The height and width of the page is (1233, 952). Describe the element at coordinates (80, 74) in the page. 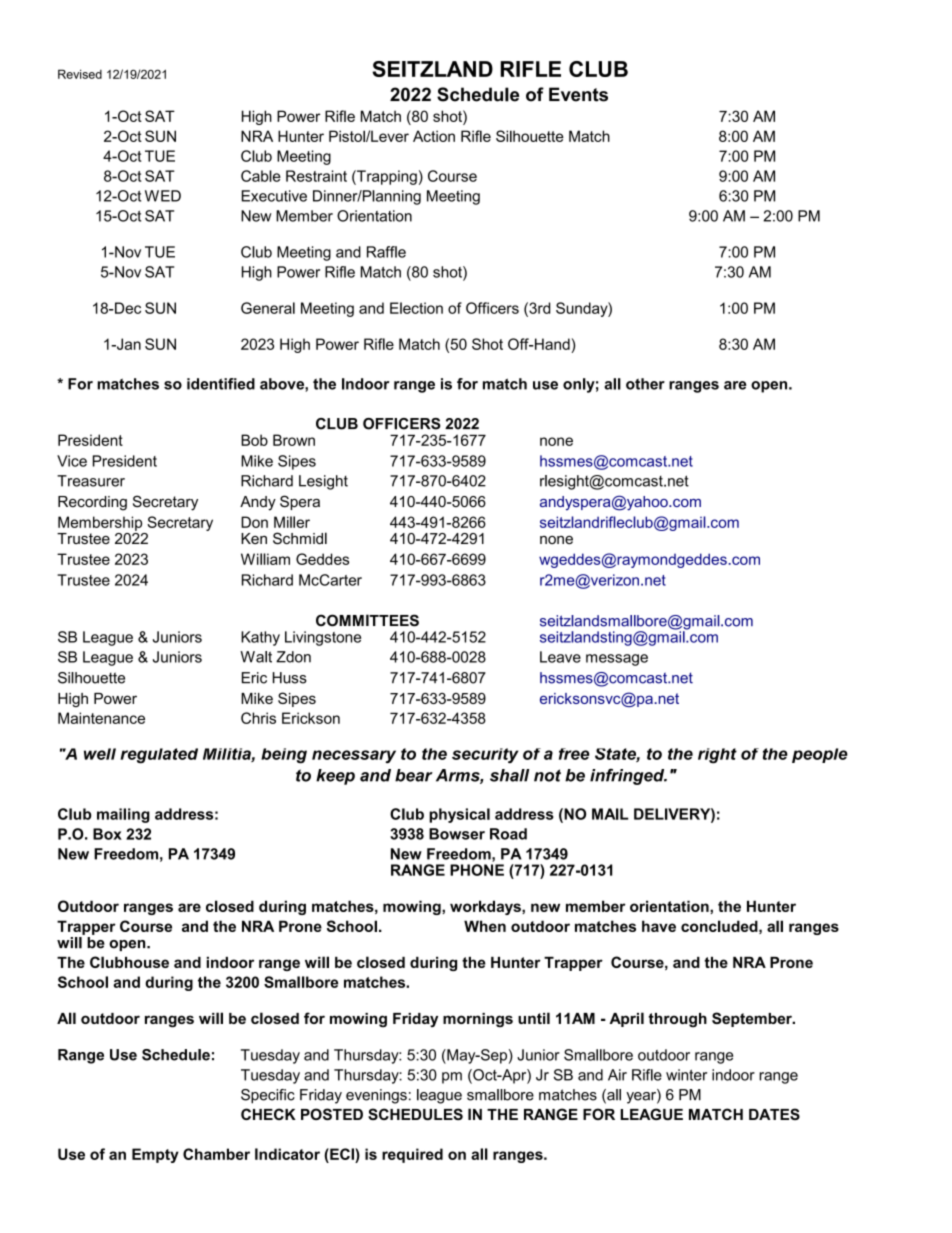

I see `Revised` at that location.
